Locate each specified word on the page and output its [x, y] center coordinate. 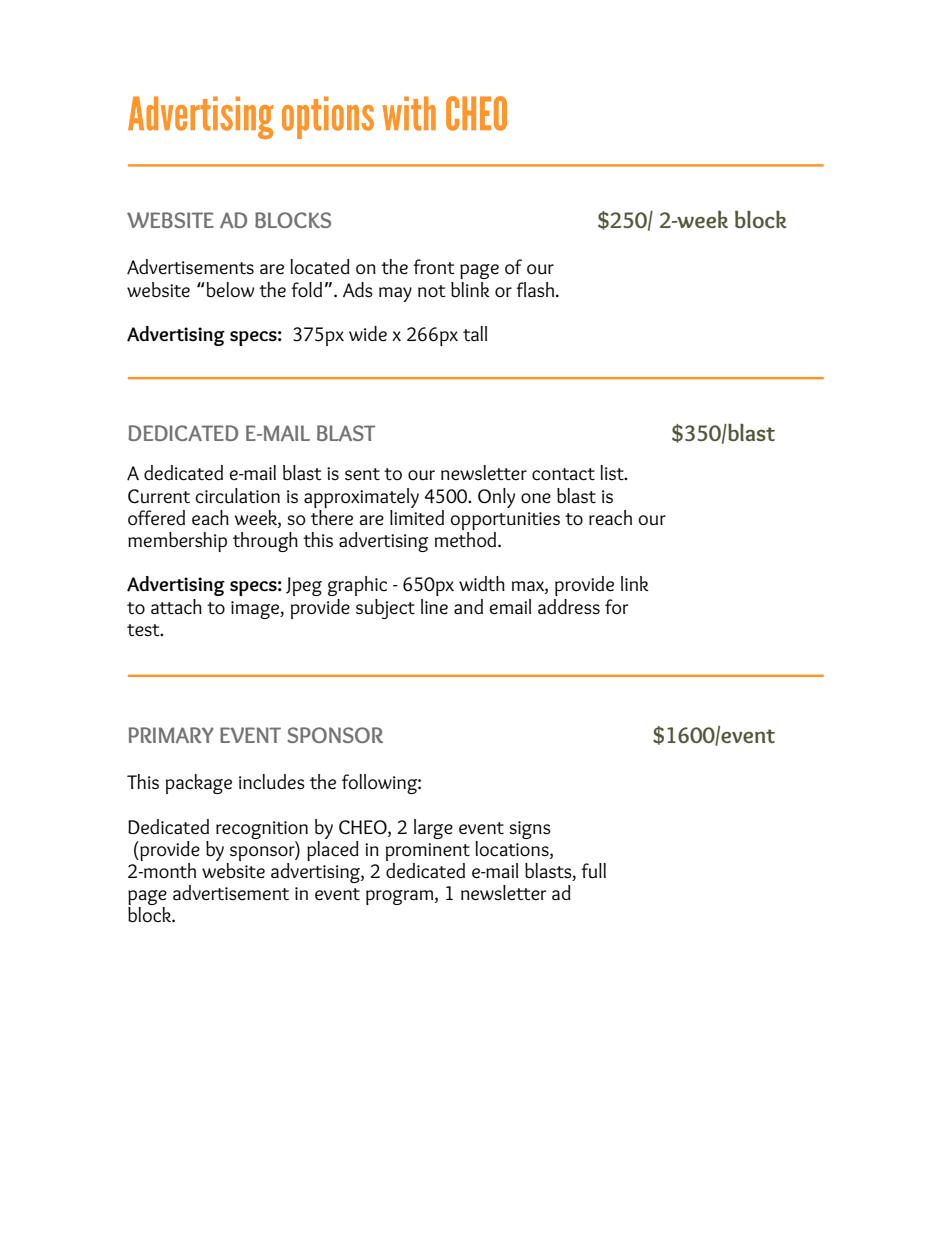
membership [177, 542]
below [230, 290]
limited [417, 516]
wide [368, 334]
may [395, 294]
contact [563, 474]
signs [530, 830]
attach [176, 607]
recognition [262, 830]
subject [385, 609]
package [199, 784]
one [536, 498]
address [569, 607]
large [433, 829]
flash [536, 290]
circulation [237, 496]
